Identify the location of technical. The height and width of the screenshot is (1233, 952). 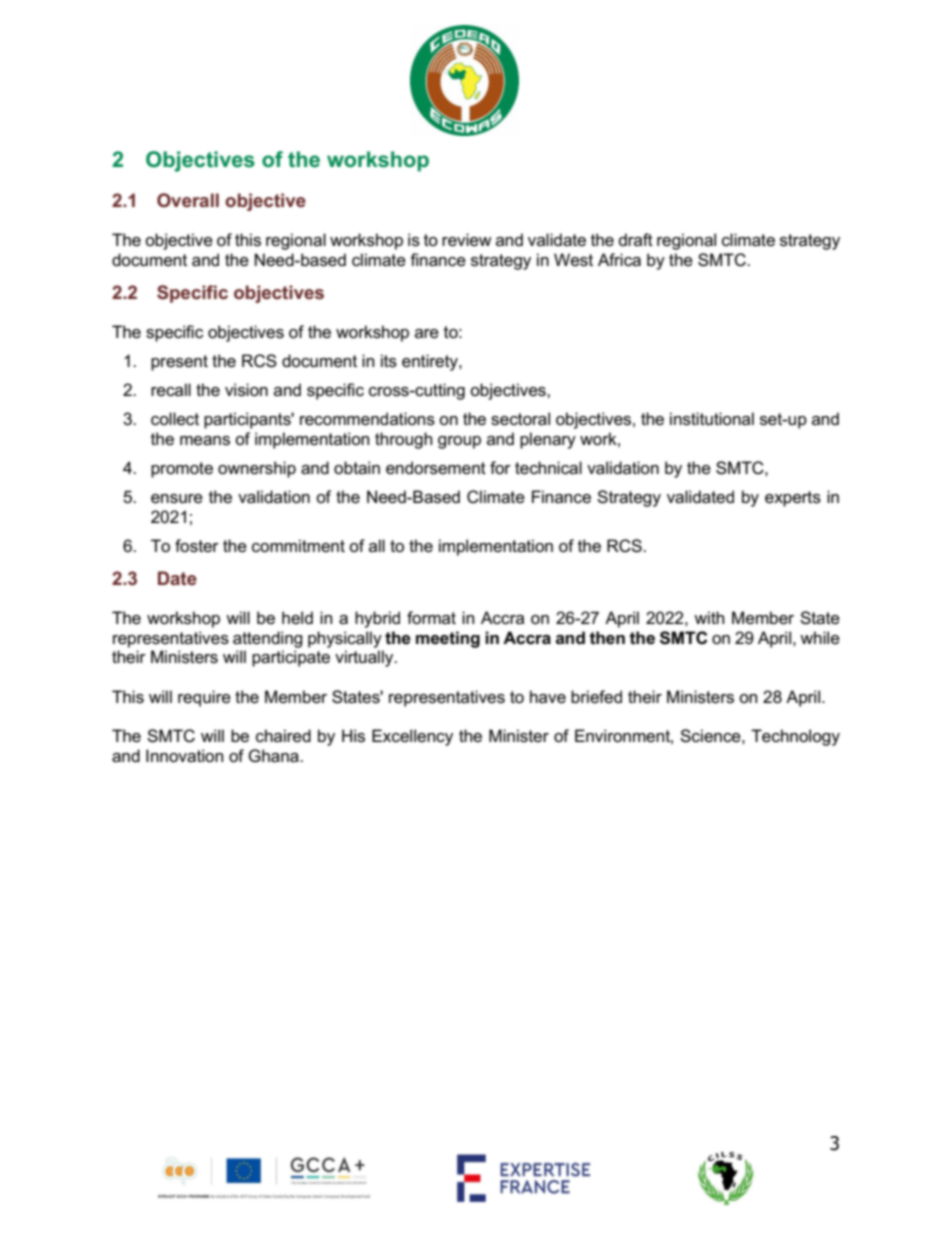
(548, 468).
